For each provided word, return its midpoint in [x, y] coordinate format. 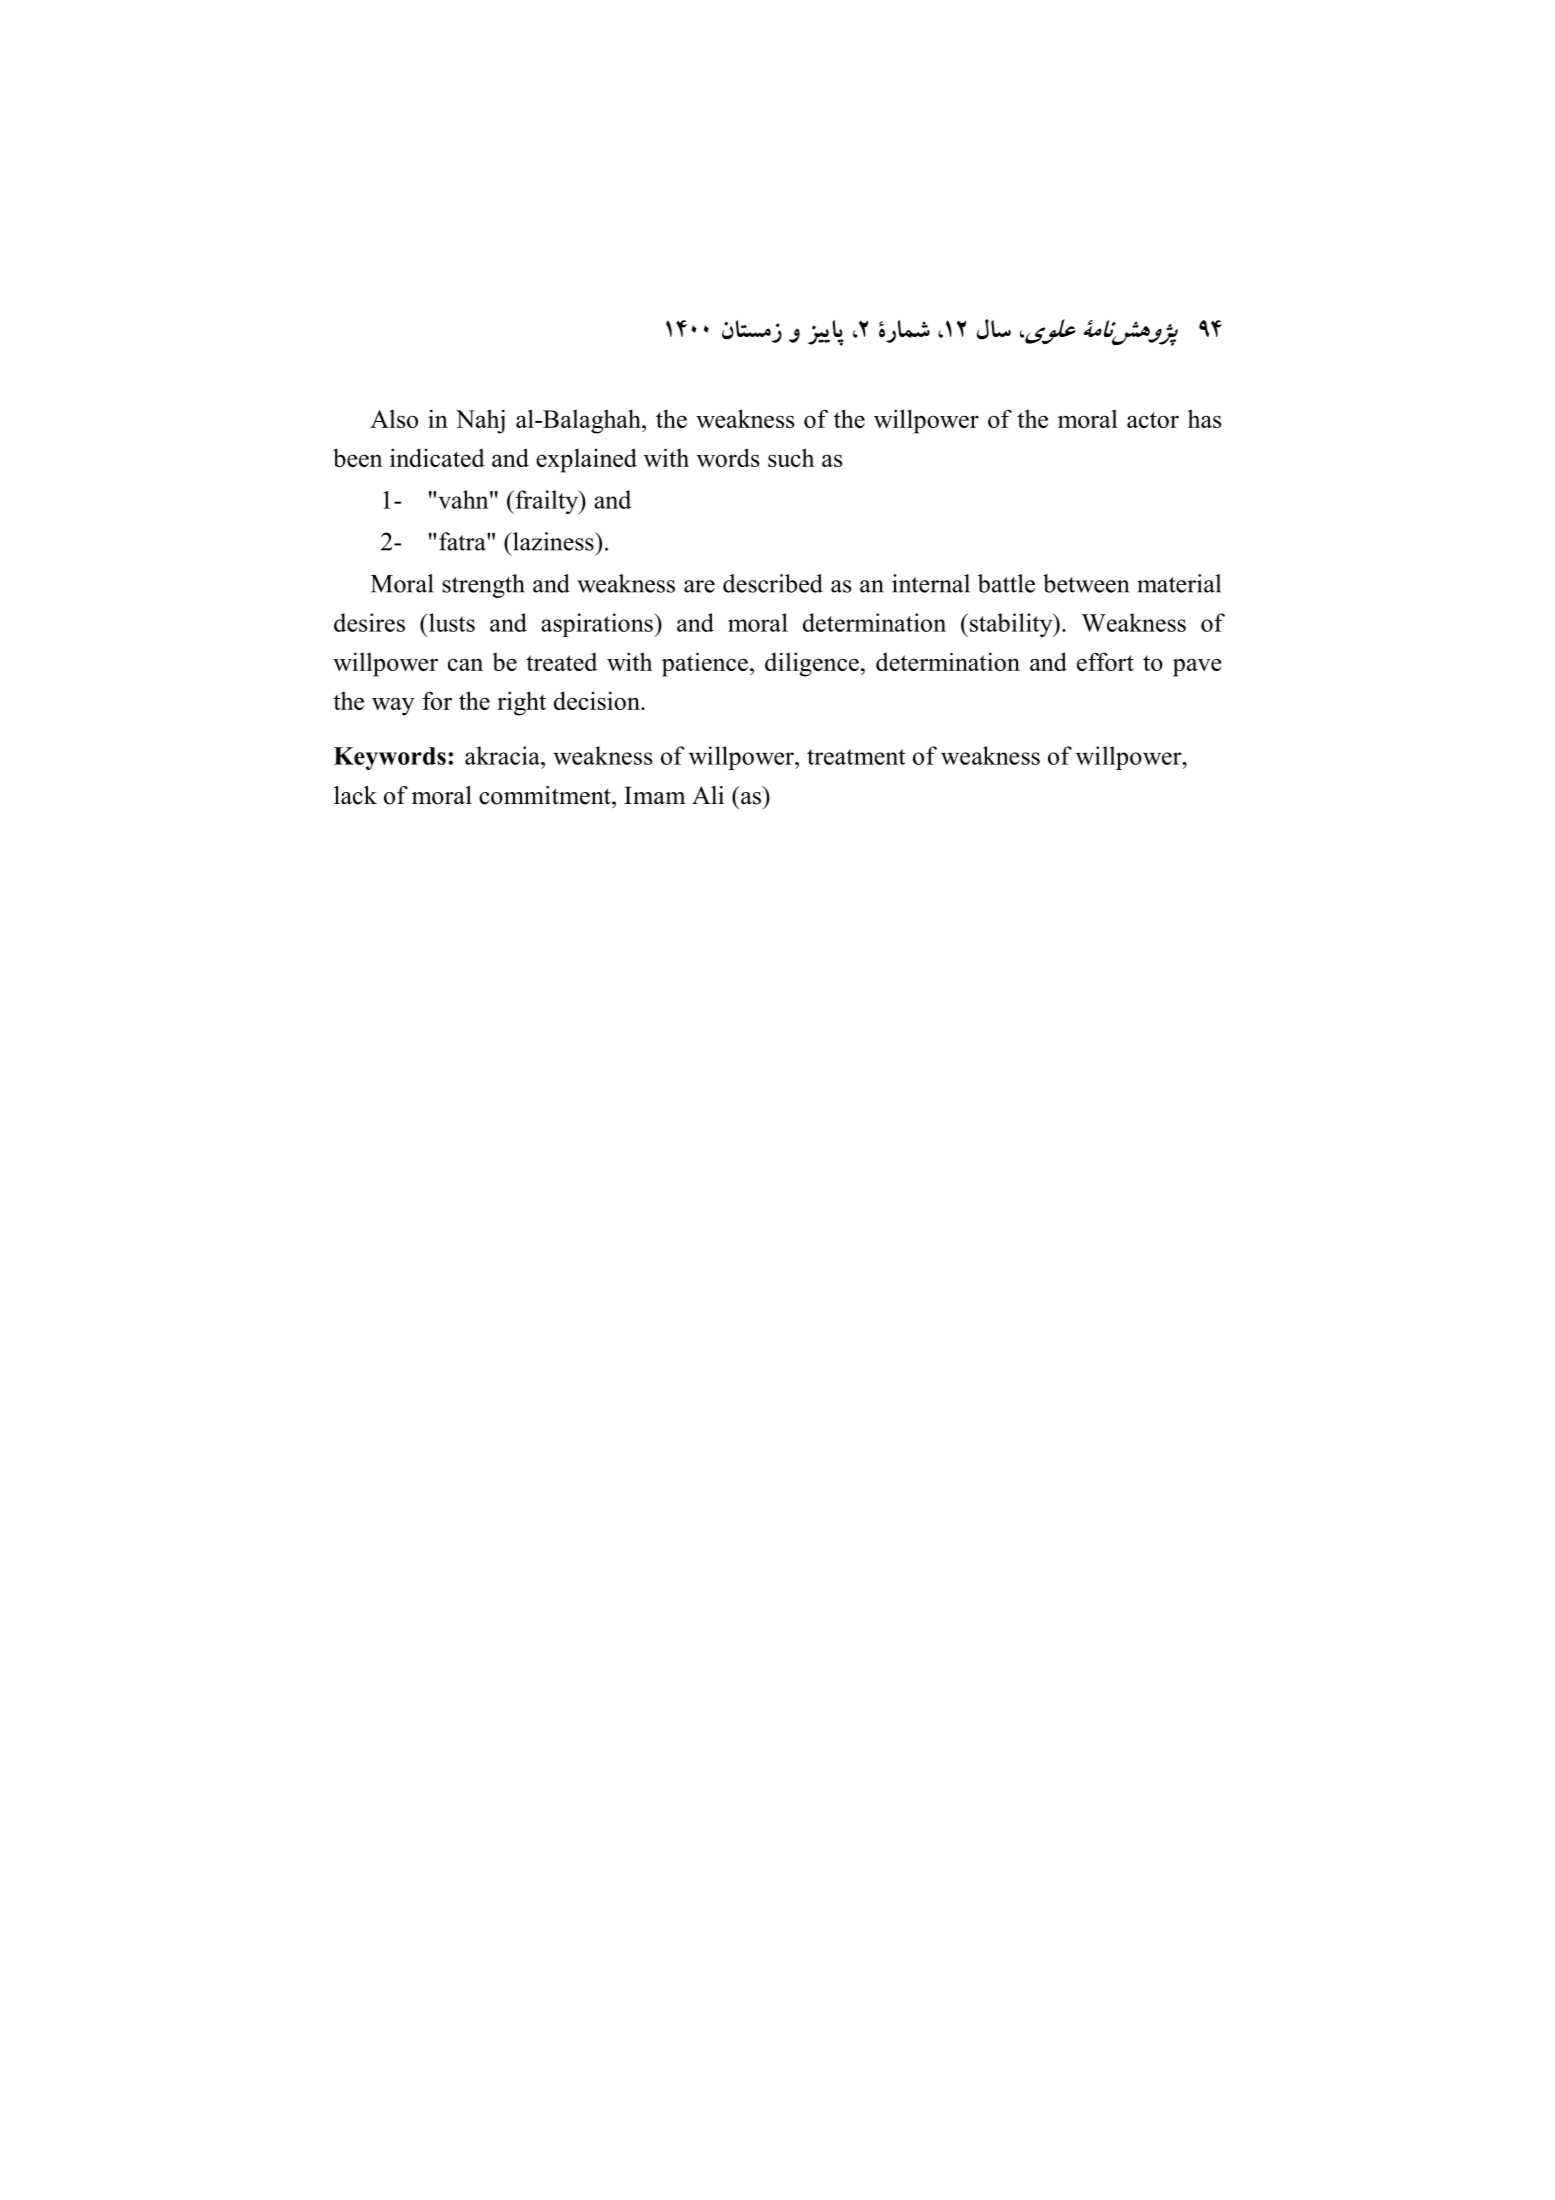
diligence [812, 664]
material [1179, 583]
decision [598, 700]
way [393, 706]
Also [394, 419]
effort [1105, 661]
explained [586, 460]
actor [1153, 420]
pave [1197, 667]
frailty [547, 502]
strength [484, 586]
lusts [451, 622]
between [1086, 583]
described [773, 583]
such [791, 457]
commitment [546, 795]
